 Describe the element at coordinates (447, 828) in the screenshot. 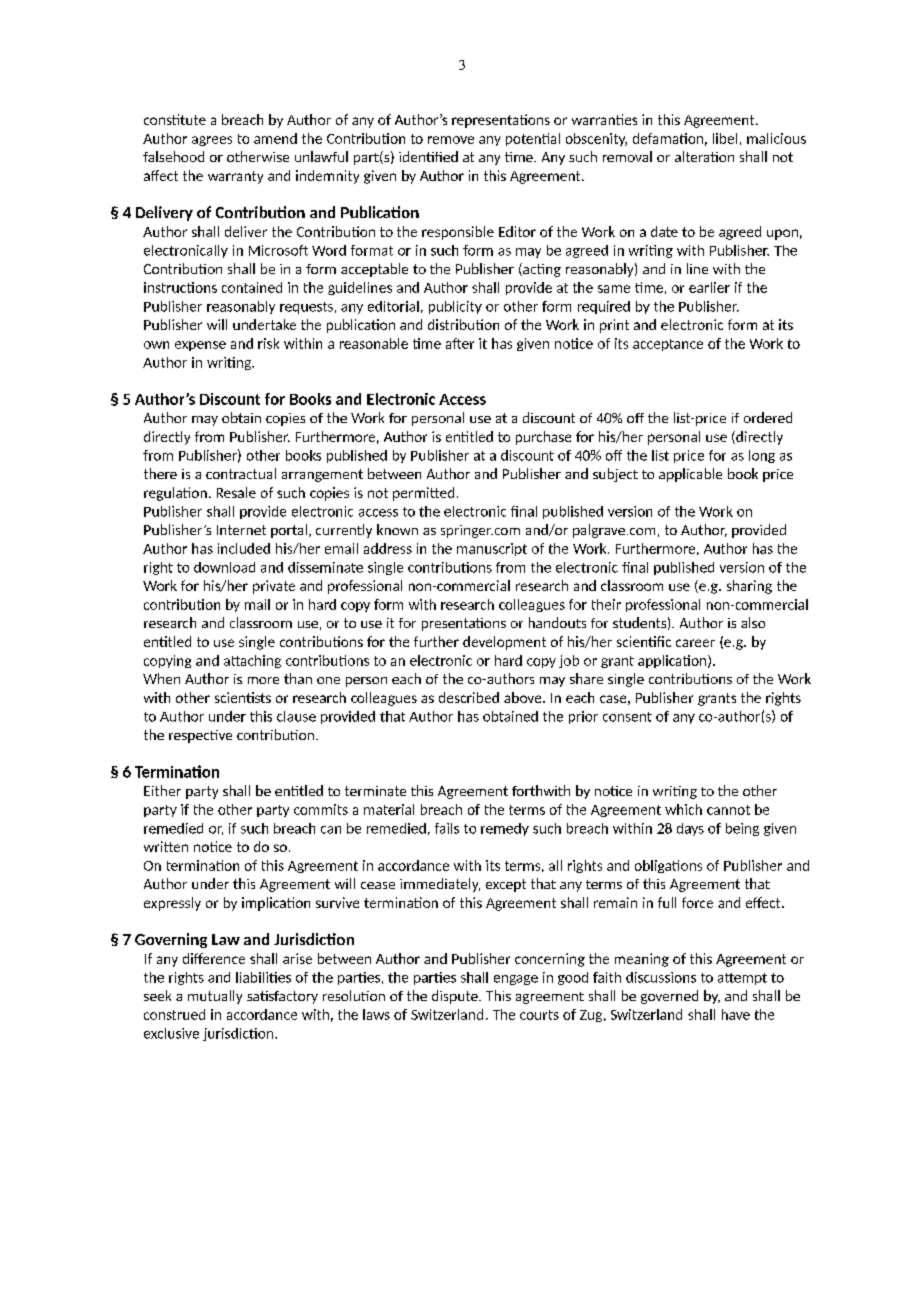

I see `fails` at that location.
